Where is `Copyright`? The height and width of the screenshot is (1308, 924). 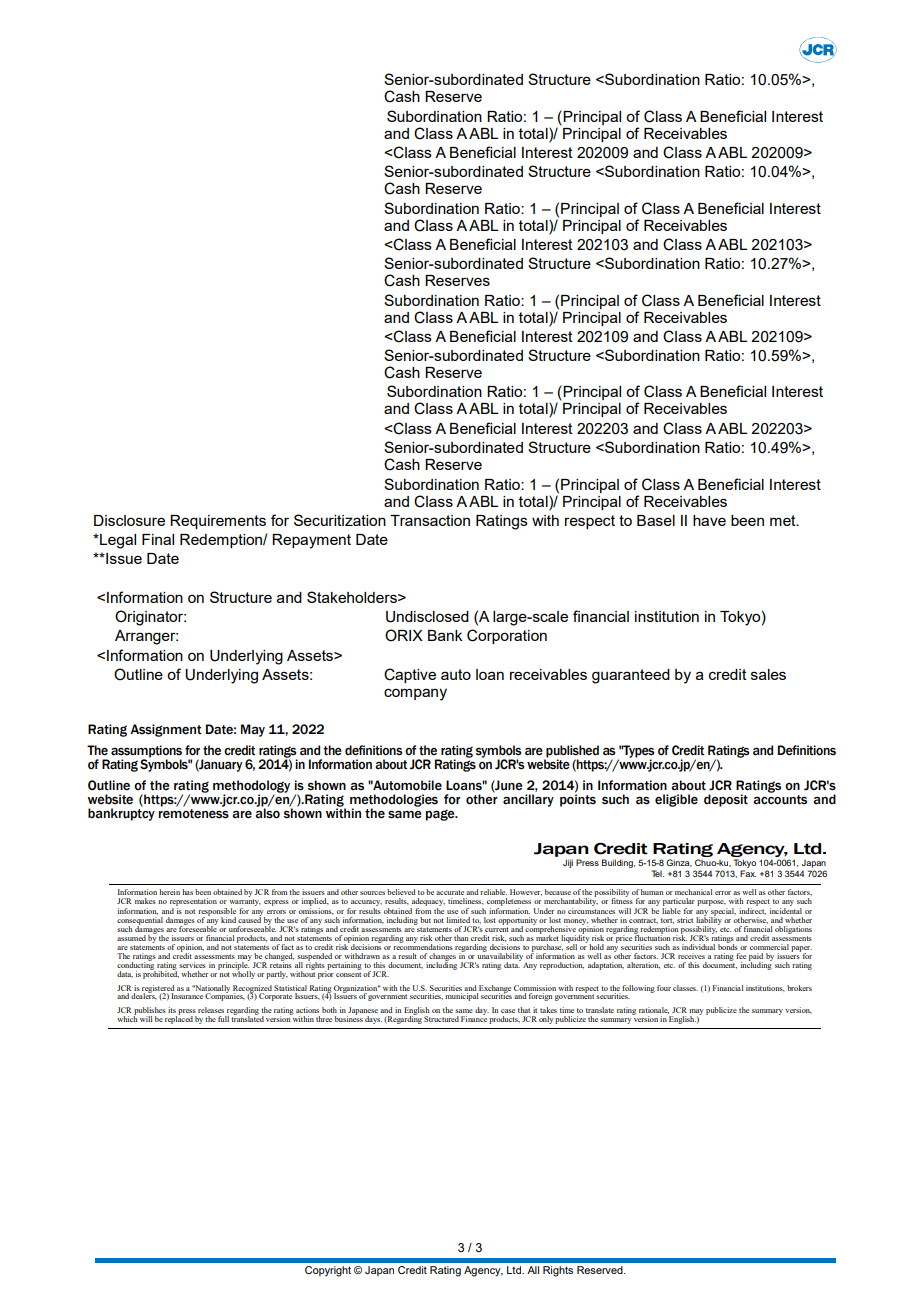
Copyright is located at coordinates (328, 1271).
